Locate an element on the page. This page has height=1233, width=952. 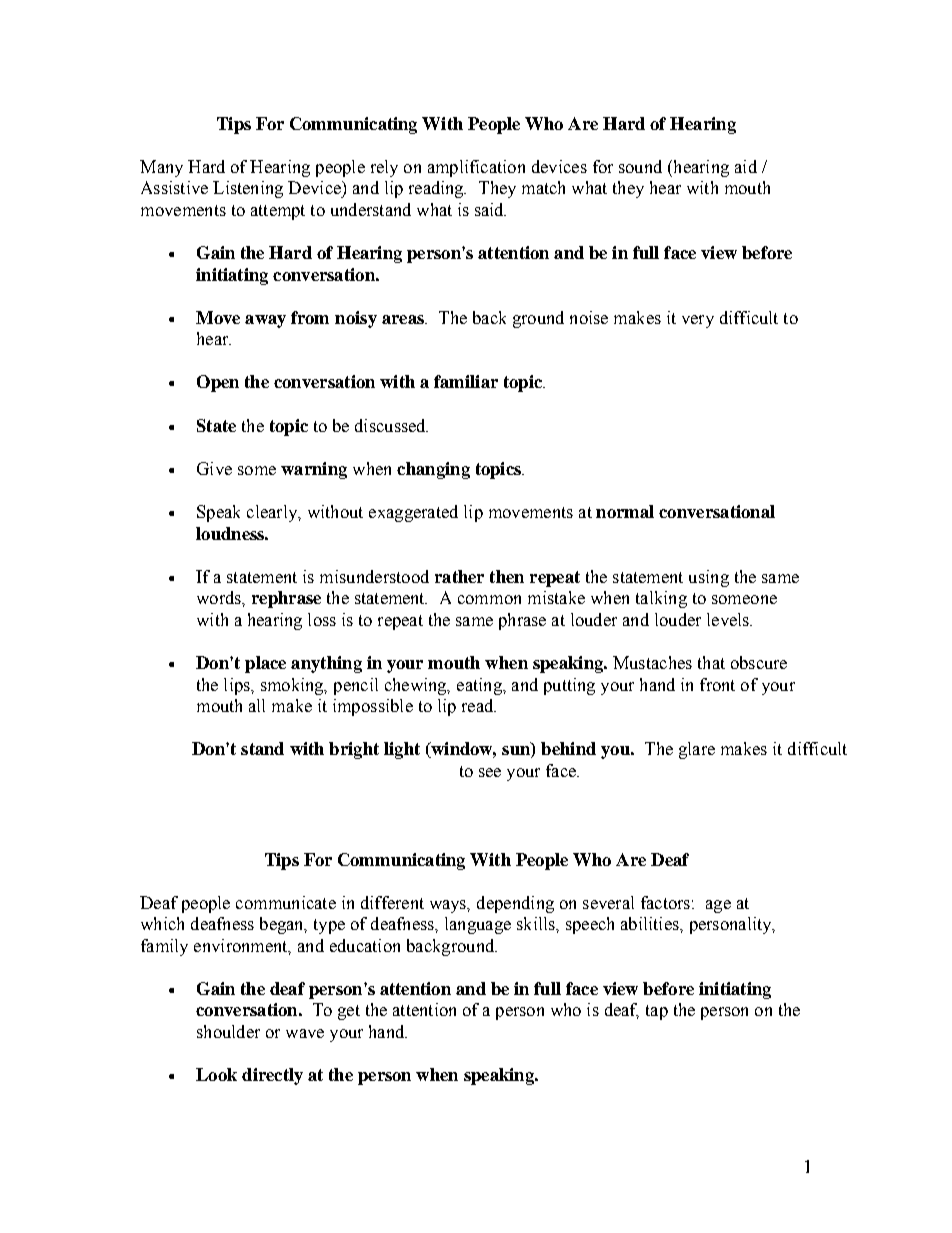
see is located at coordinates (490, 772).
